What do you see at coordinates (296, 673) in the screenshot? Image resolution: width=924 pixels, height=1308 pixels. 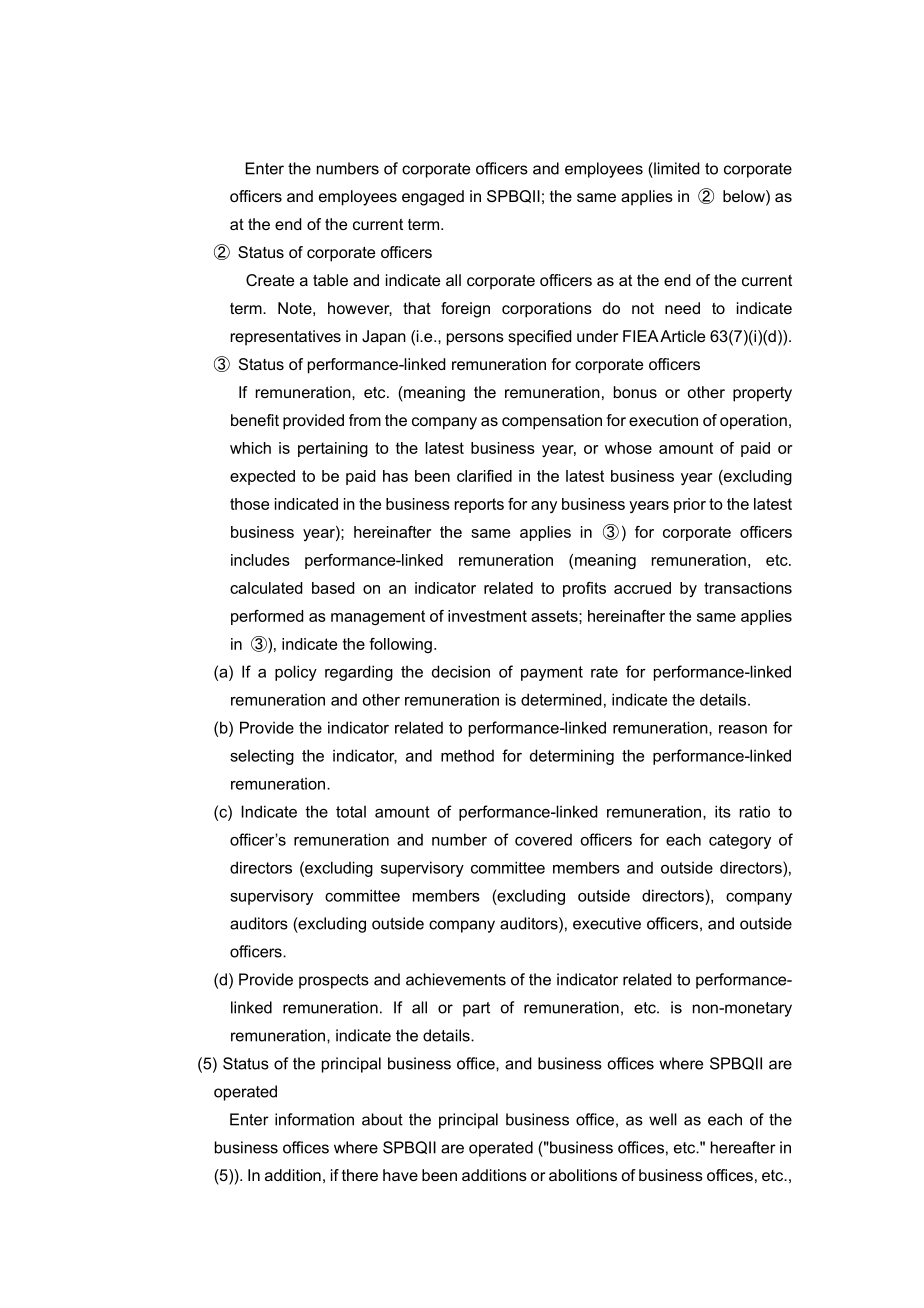 I see `policy` at bounding box center [296, 673].
